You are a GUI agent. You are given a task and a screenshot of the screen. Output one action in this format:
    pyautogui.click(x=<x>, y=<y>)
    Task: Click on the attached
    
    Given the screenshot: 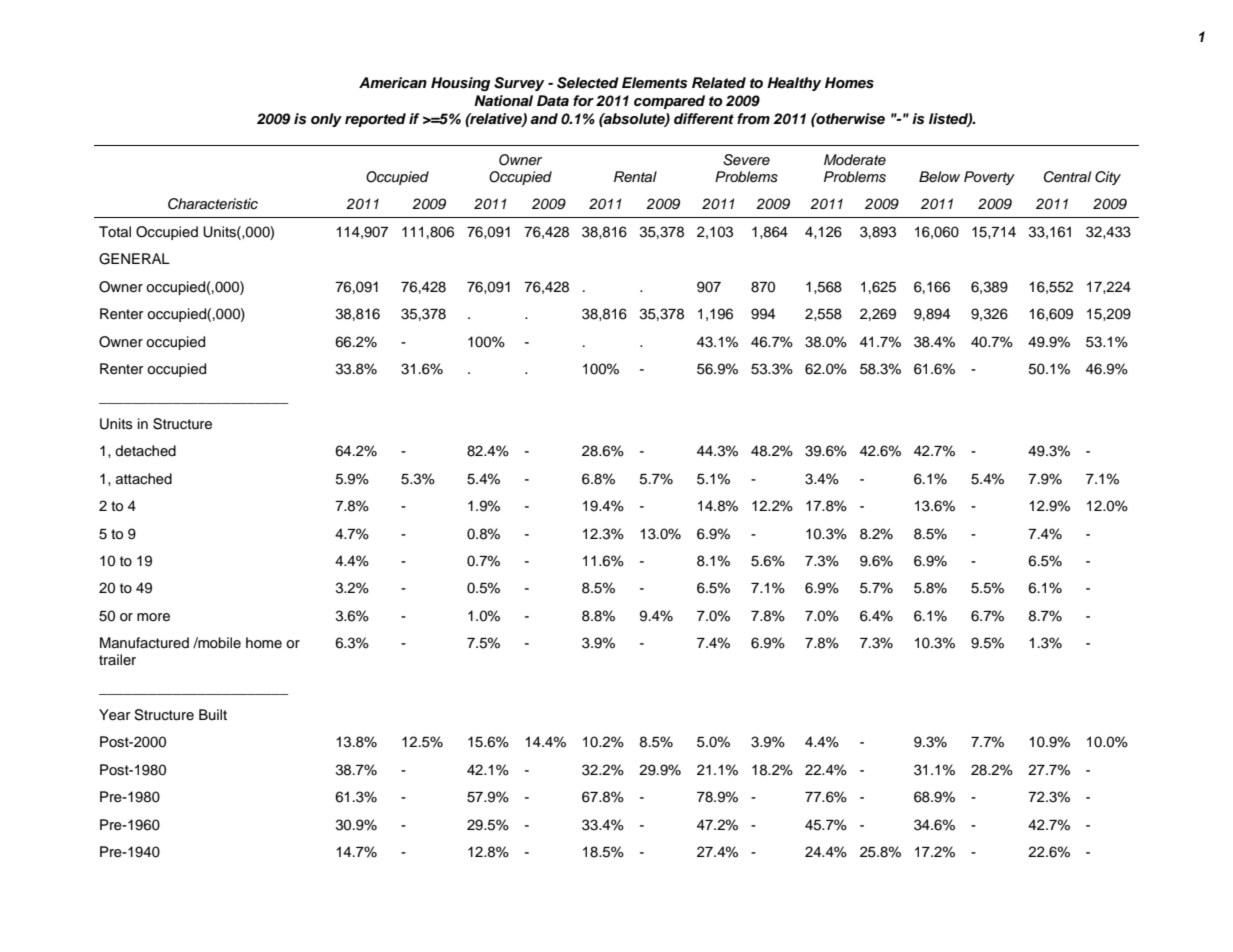 What is the action you would take?
    pyautogui.click(x=144, y=479)
